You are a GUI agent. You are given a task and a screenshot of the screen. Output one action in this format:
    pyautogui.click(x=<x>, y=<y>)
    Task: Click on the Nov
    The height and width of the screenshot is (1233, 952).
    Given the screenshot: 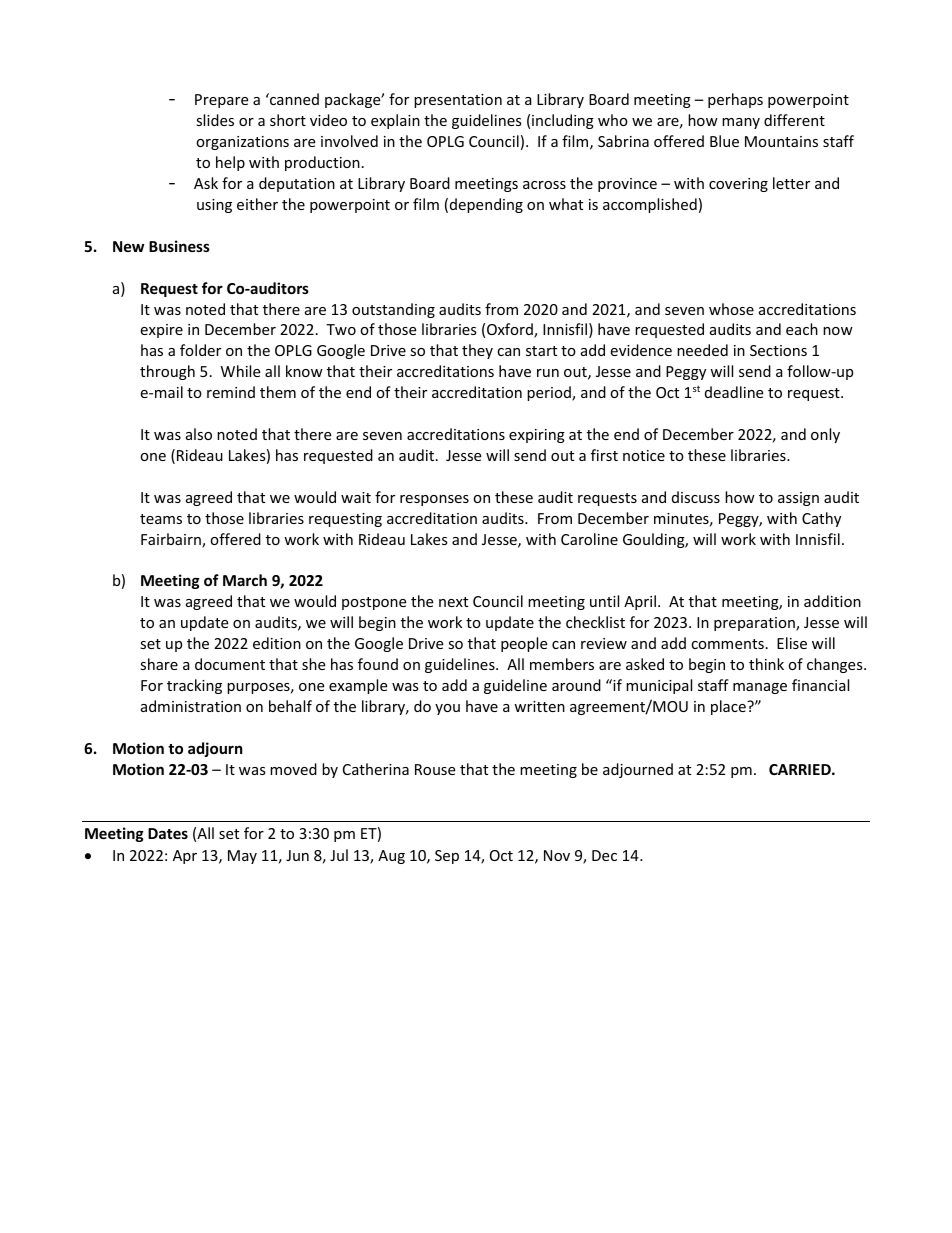 What is the action you would take?
    pyautogui.click(x=557, y=855)
